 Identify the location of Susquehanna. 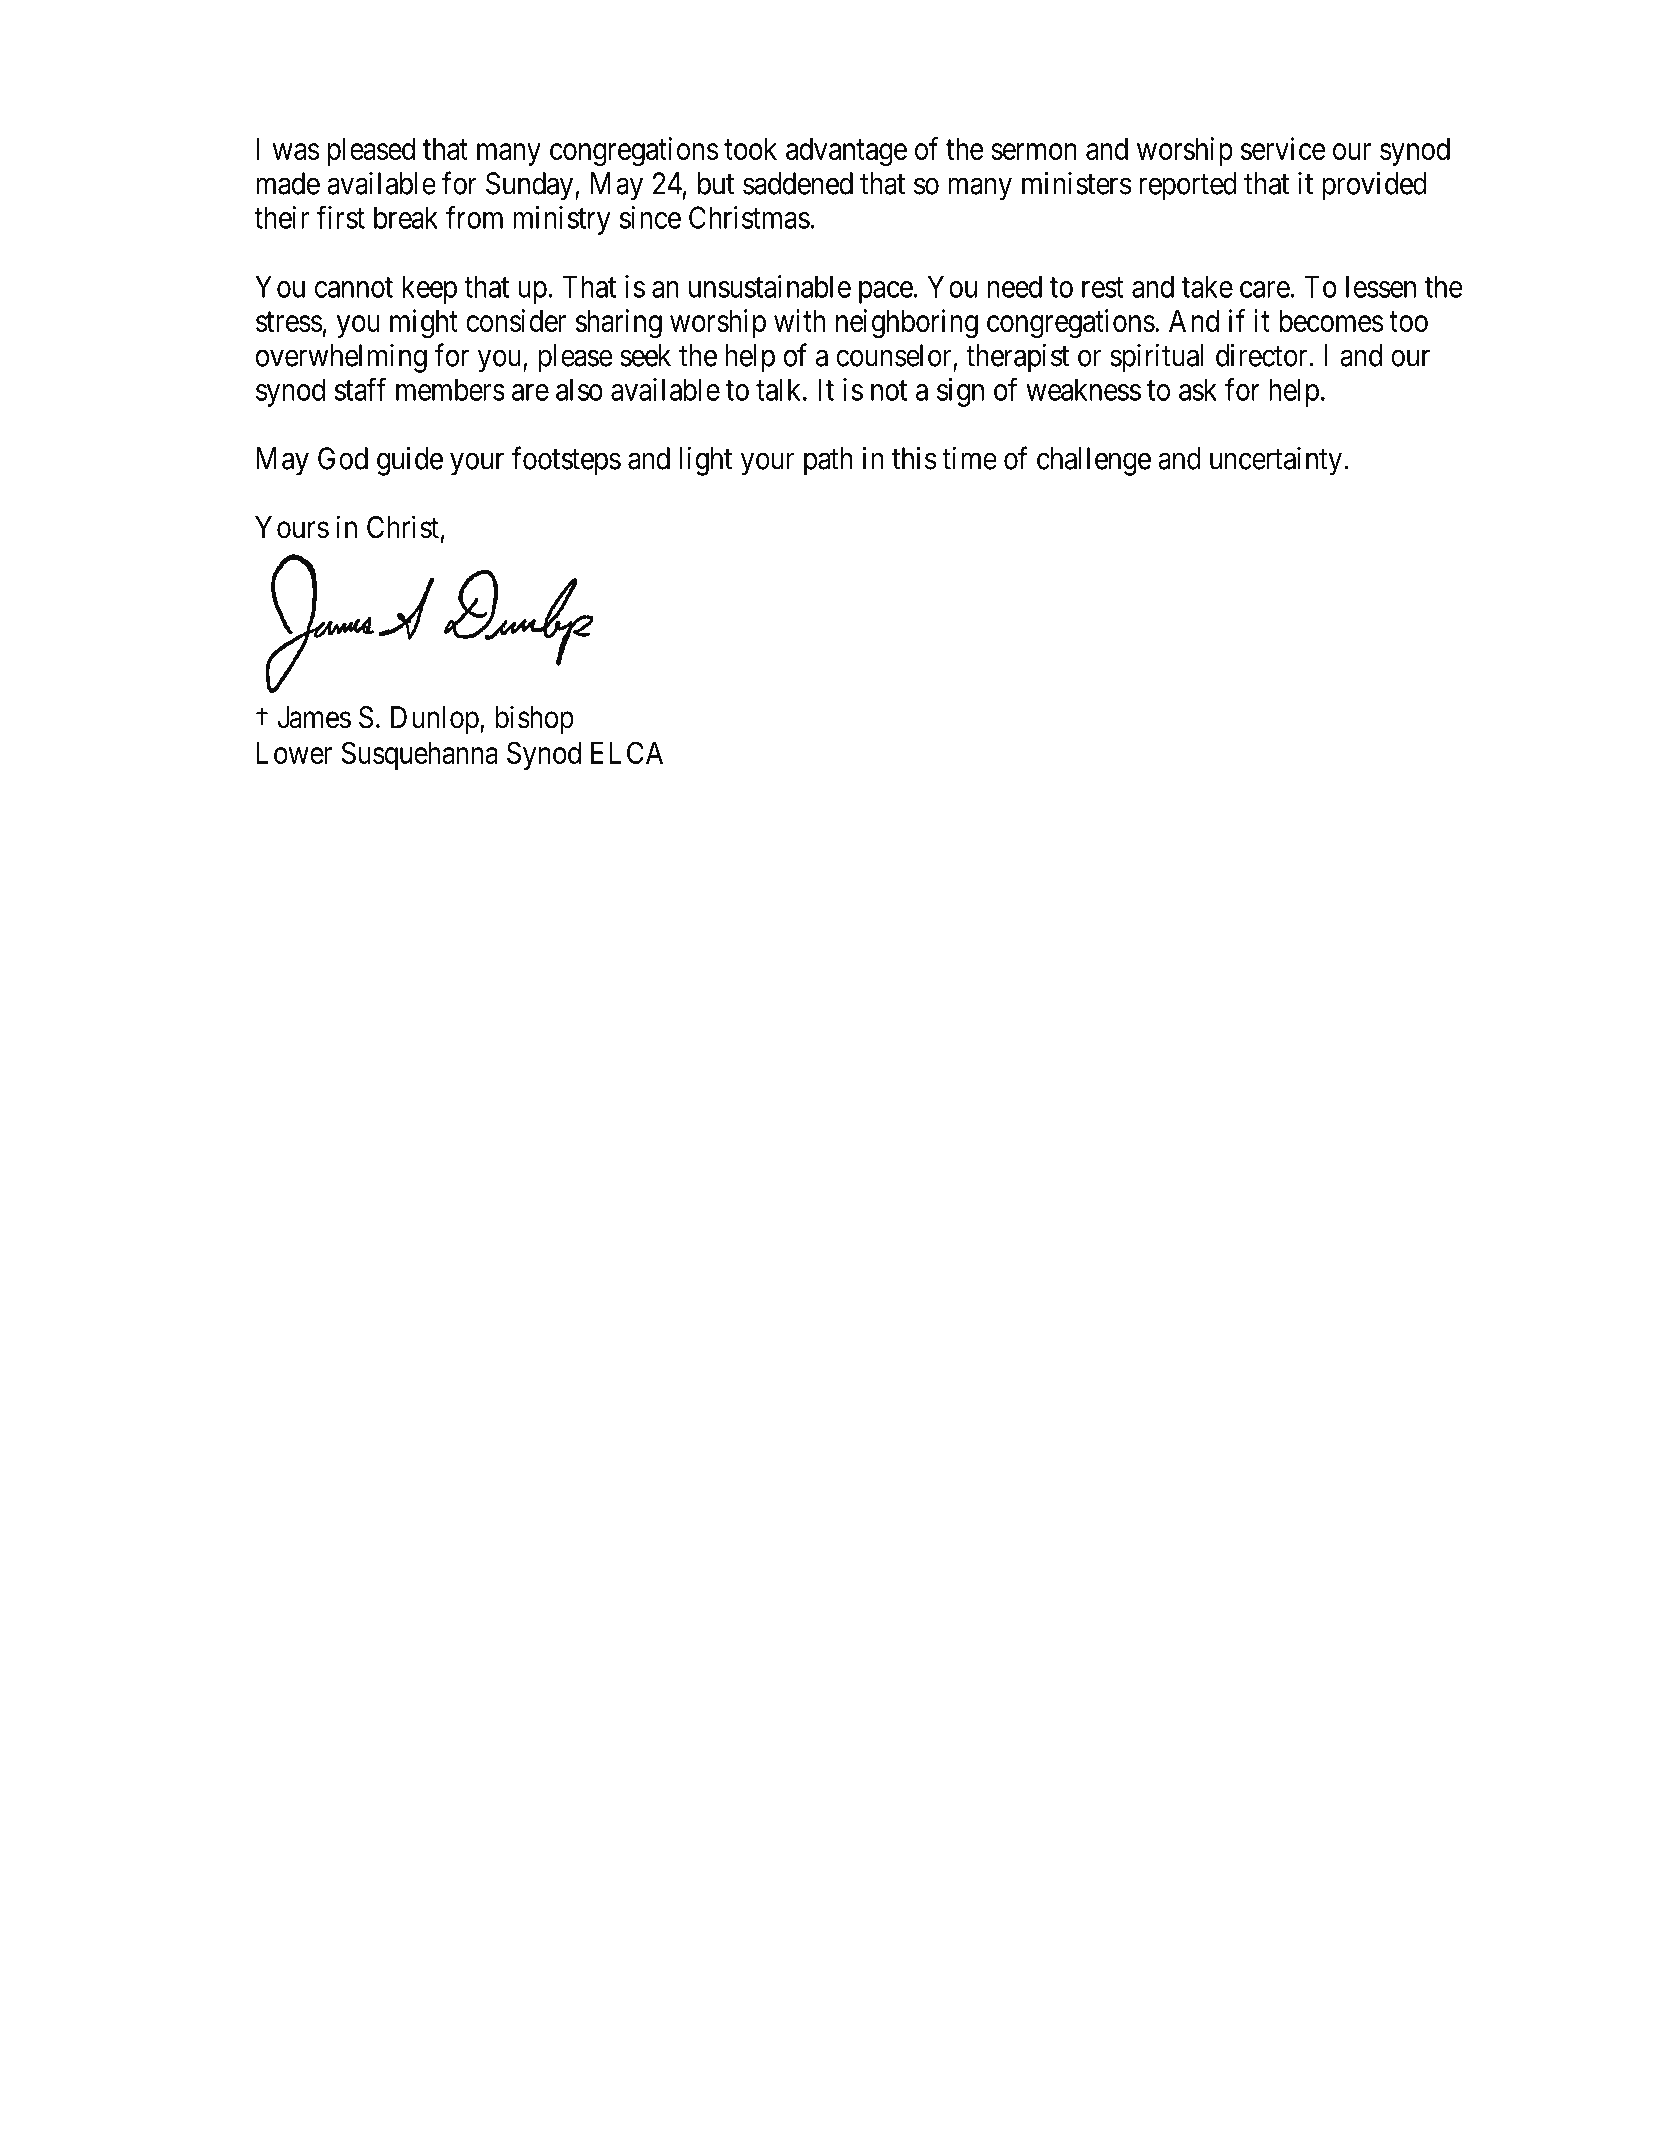
(420, 755).
